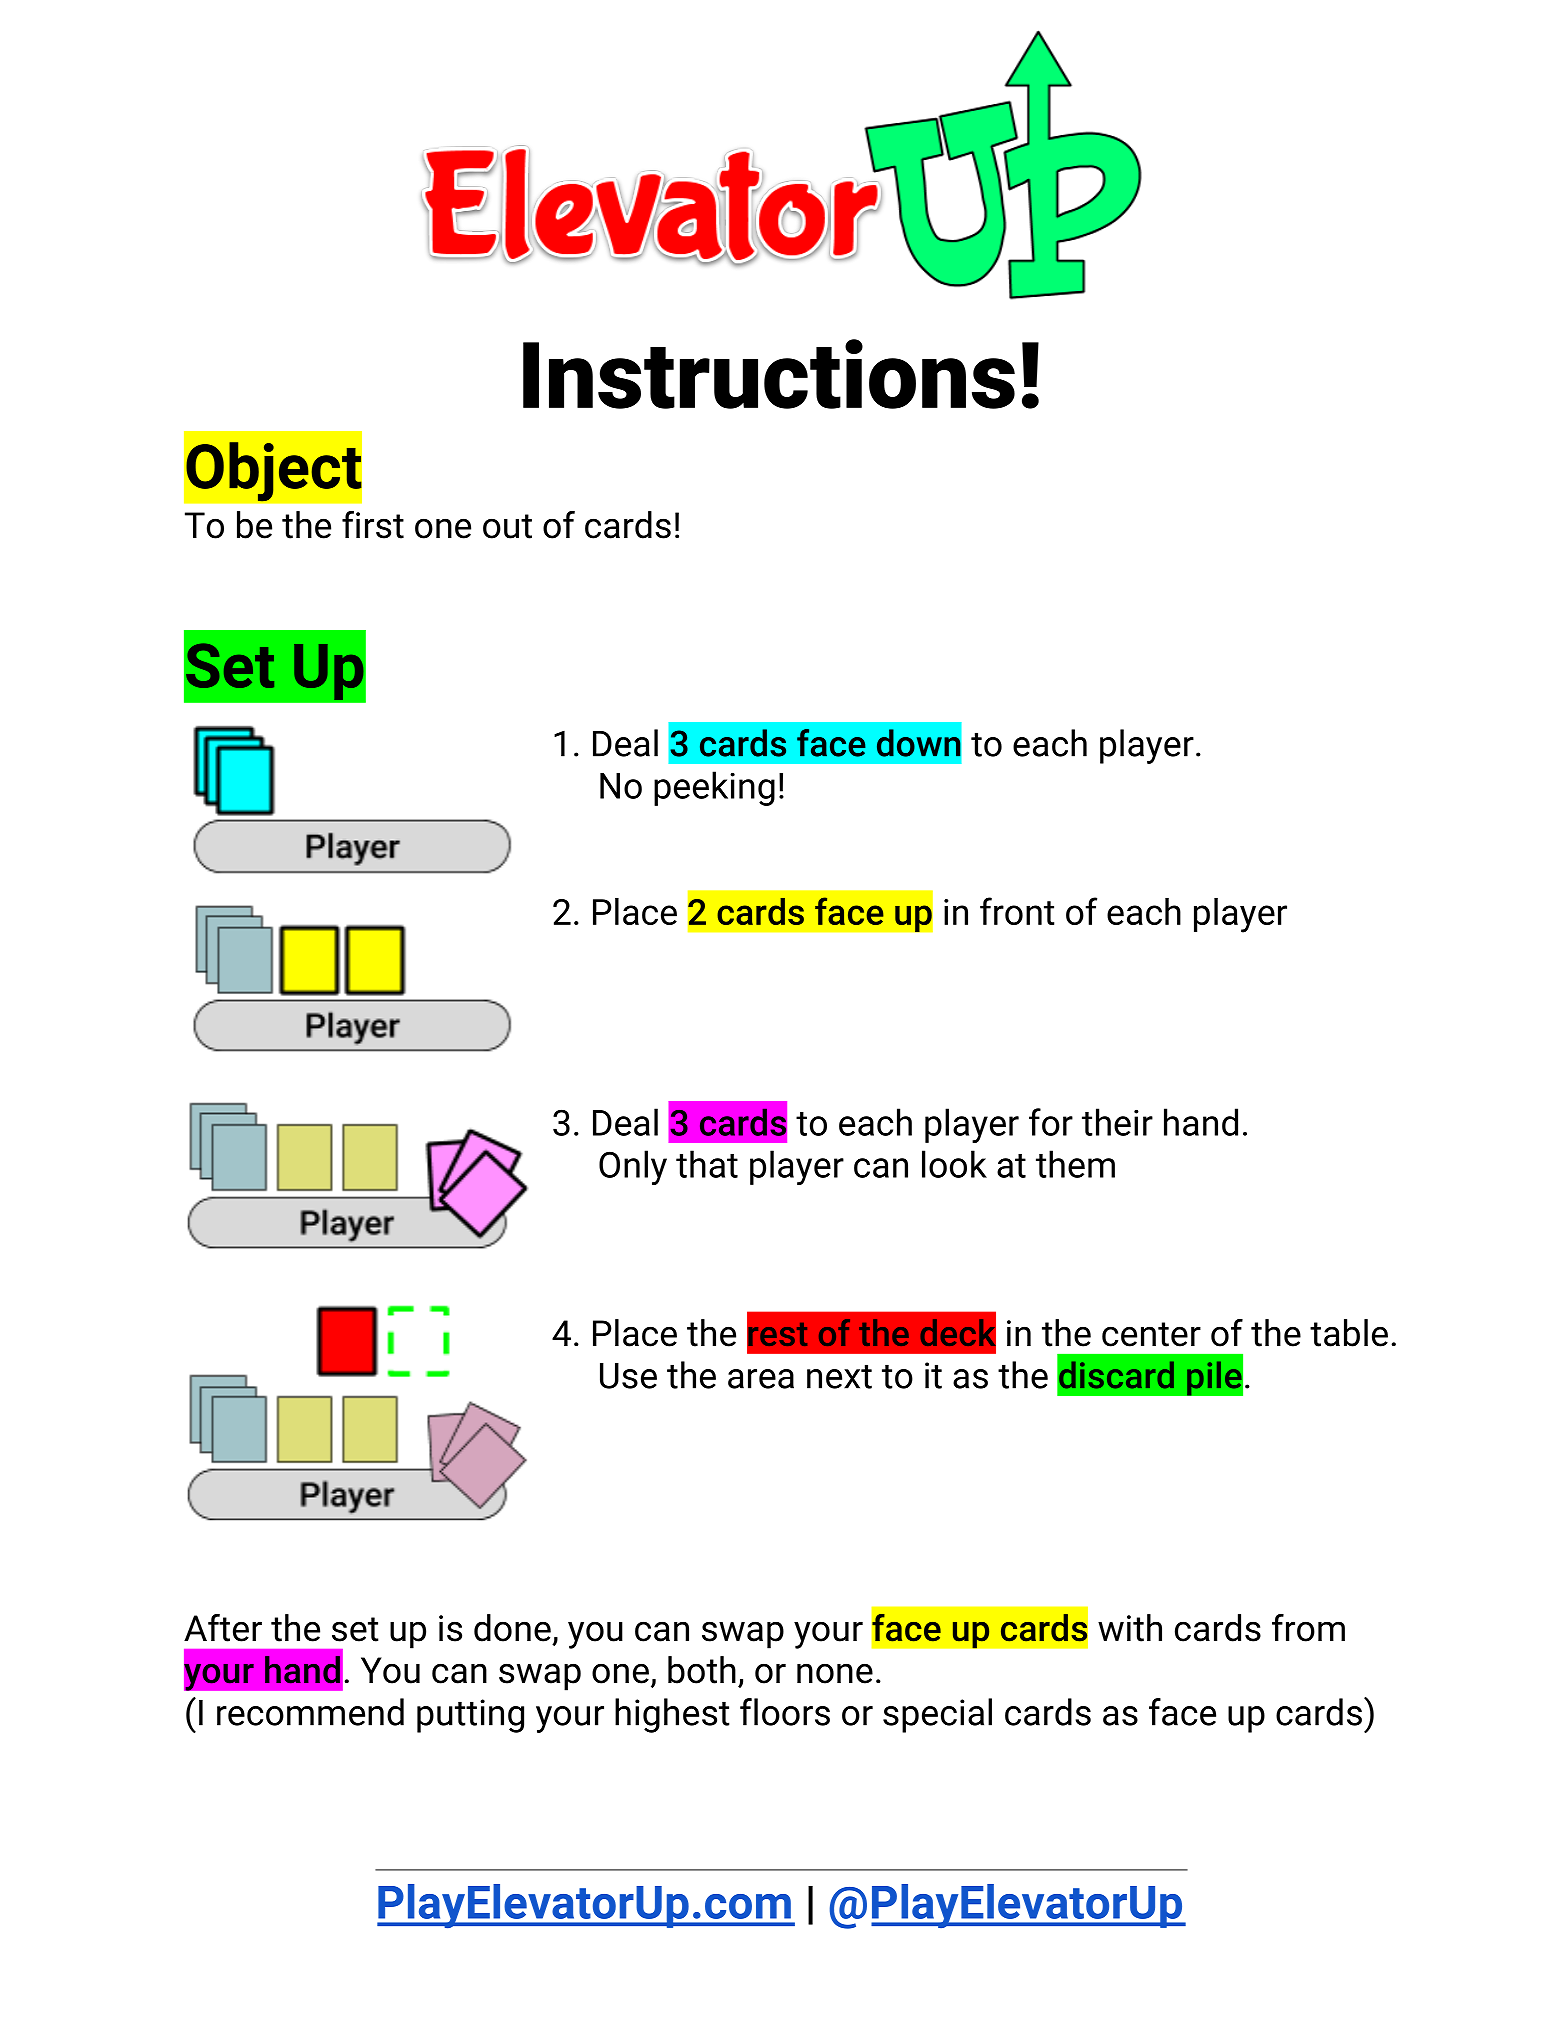  Describe the element at coordinates (633, 1167) in the screenshot. I see `Only` at that location.
